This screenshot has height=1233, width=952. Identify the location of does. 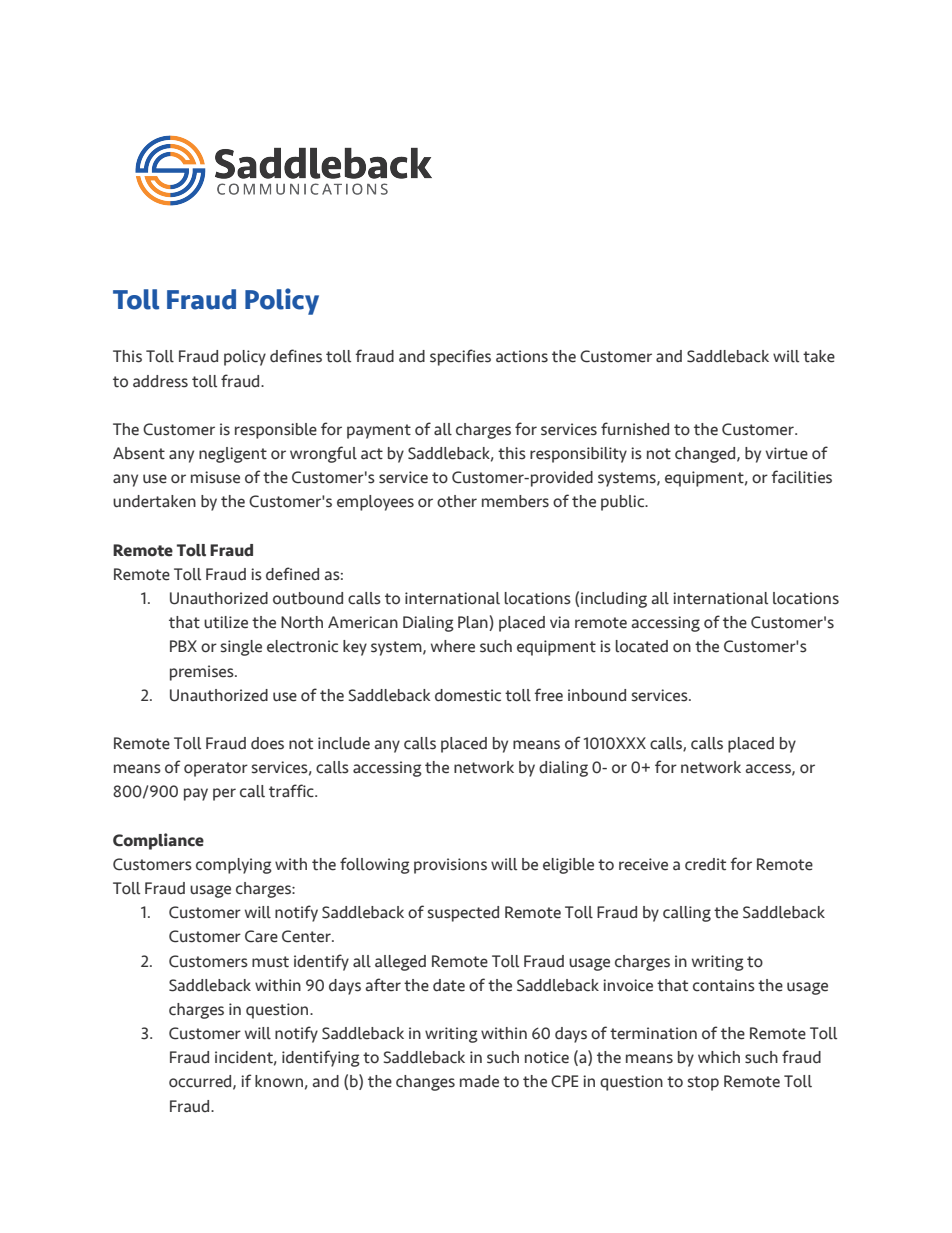
(267, 743).
